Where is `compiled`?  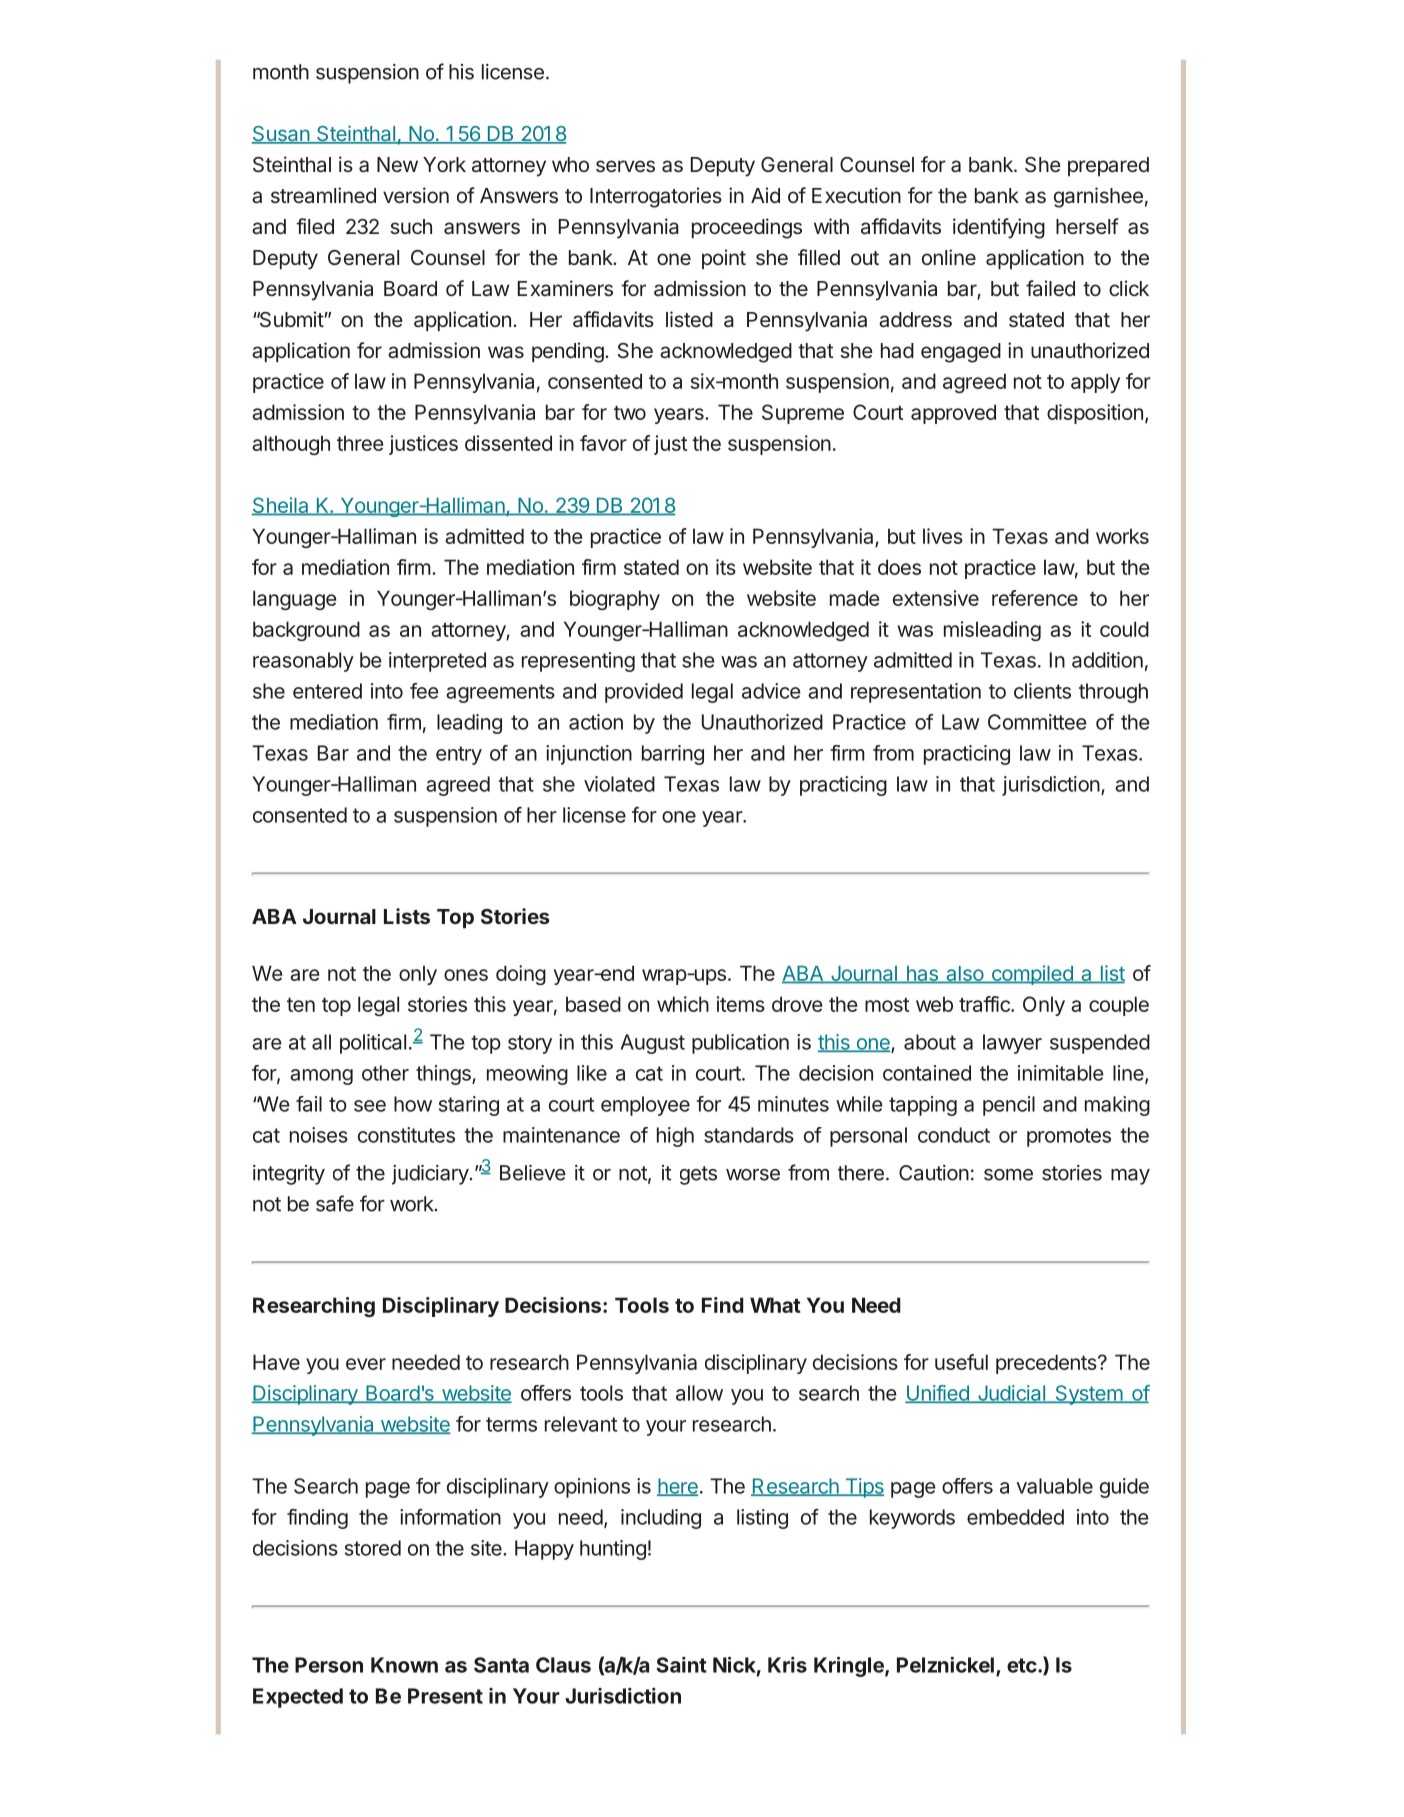
compiled is located at coordinates (1032, 975).
